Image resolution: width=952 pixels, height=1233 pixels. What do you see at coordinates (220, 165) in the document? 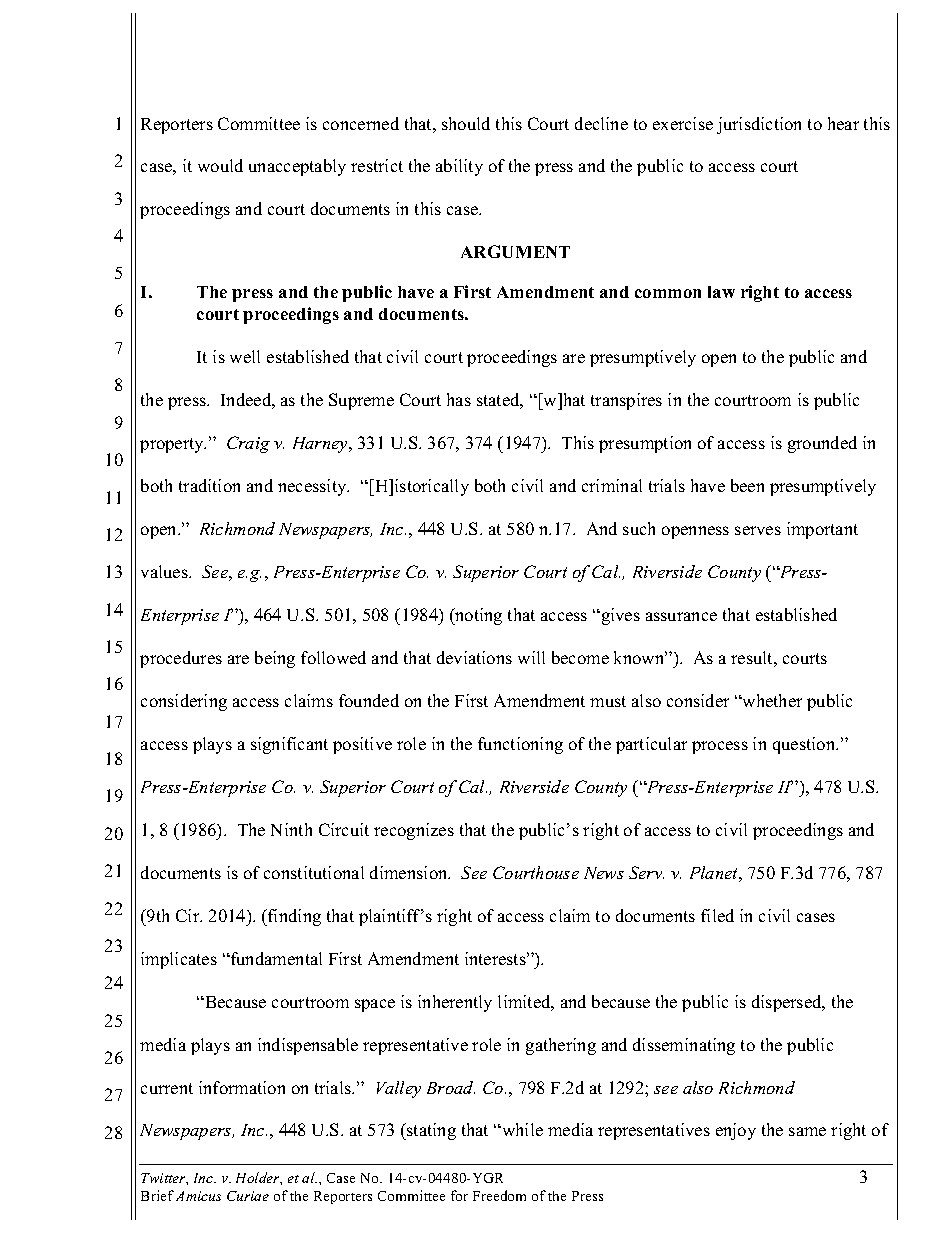
I see `would` at bounding box center [220, 165].
